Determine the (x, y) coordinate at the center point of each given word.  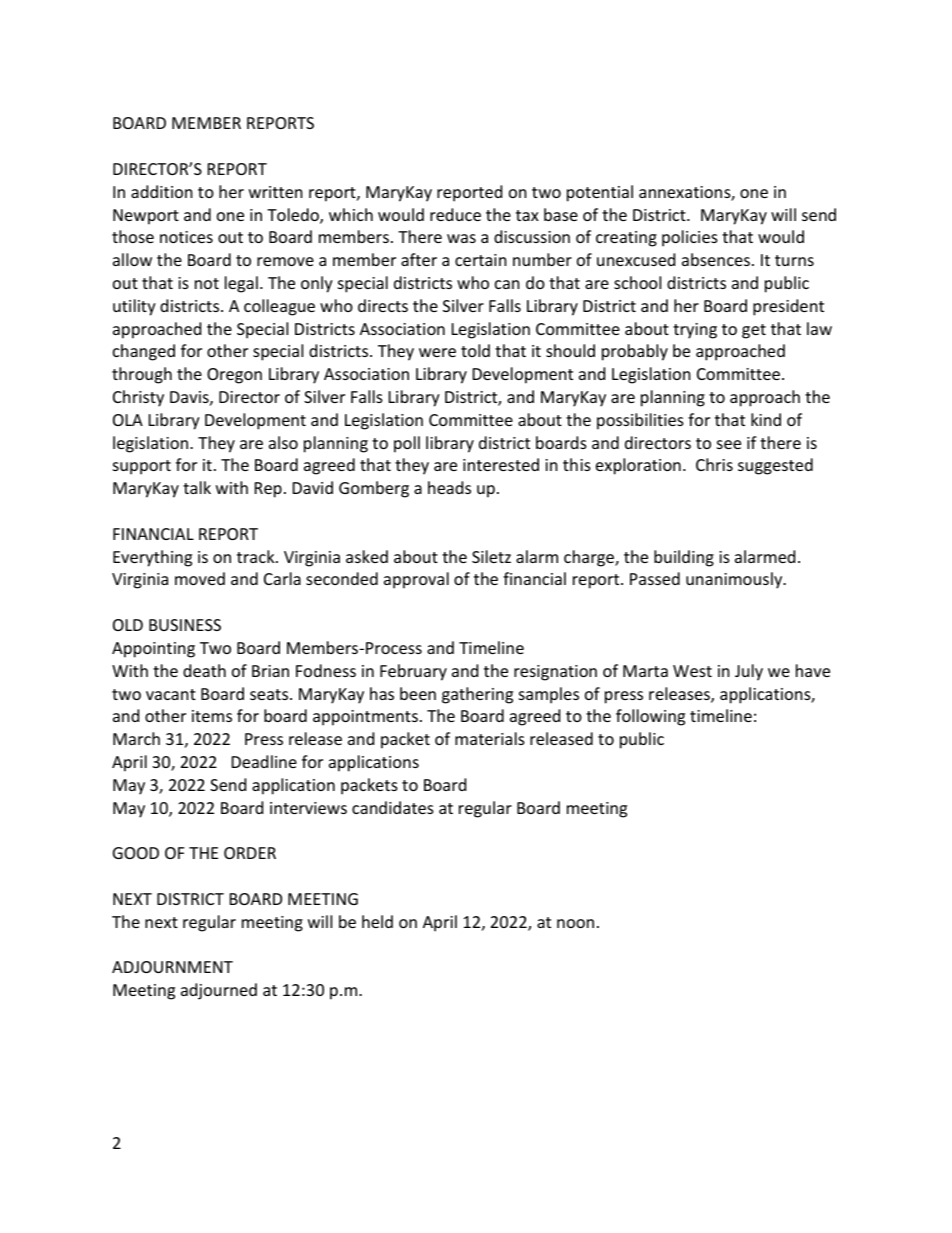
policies (690, 238)
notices (186, 237)
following (650, 717)
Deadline (264, 761)
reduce (455, 214)
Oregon (234, 376)
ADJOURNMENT (172, 967)
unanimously (735, 580)
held (377, 921)
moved (200, 578)
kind (766, 419)
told (475, 350)
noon (575, 923)
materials (490, 738)
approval (416, 580)
